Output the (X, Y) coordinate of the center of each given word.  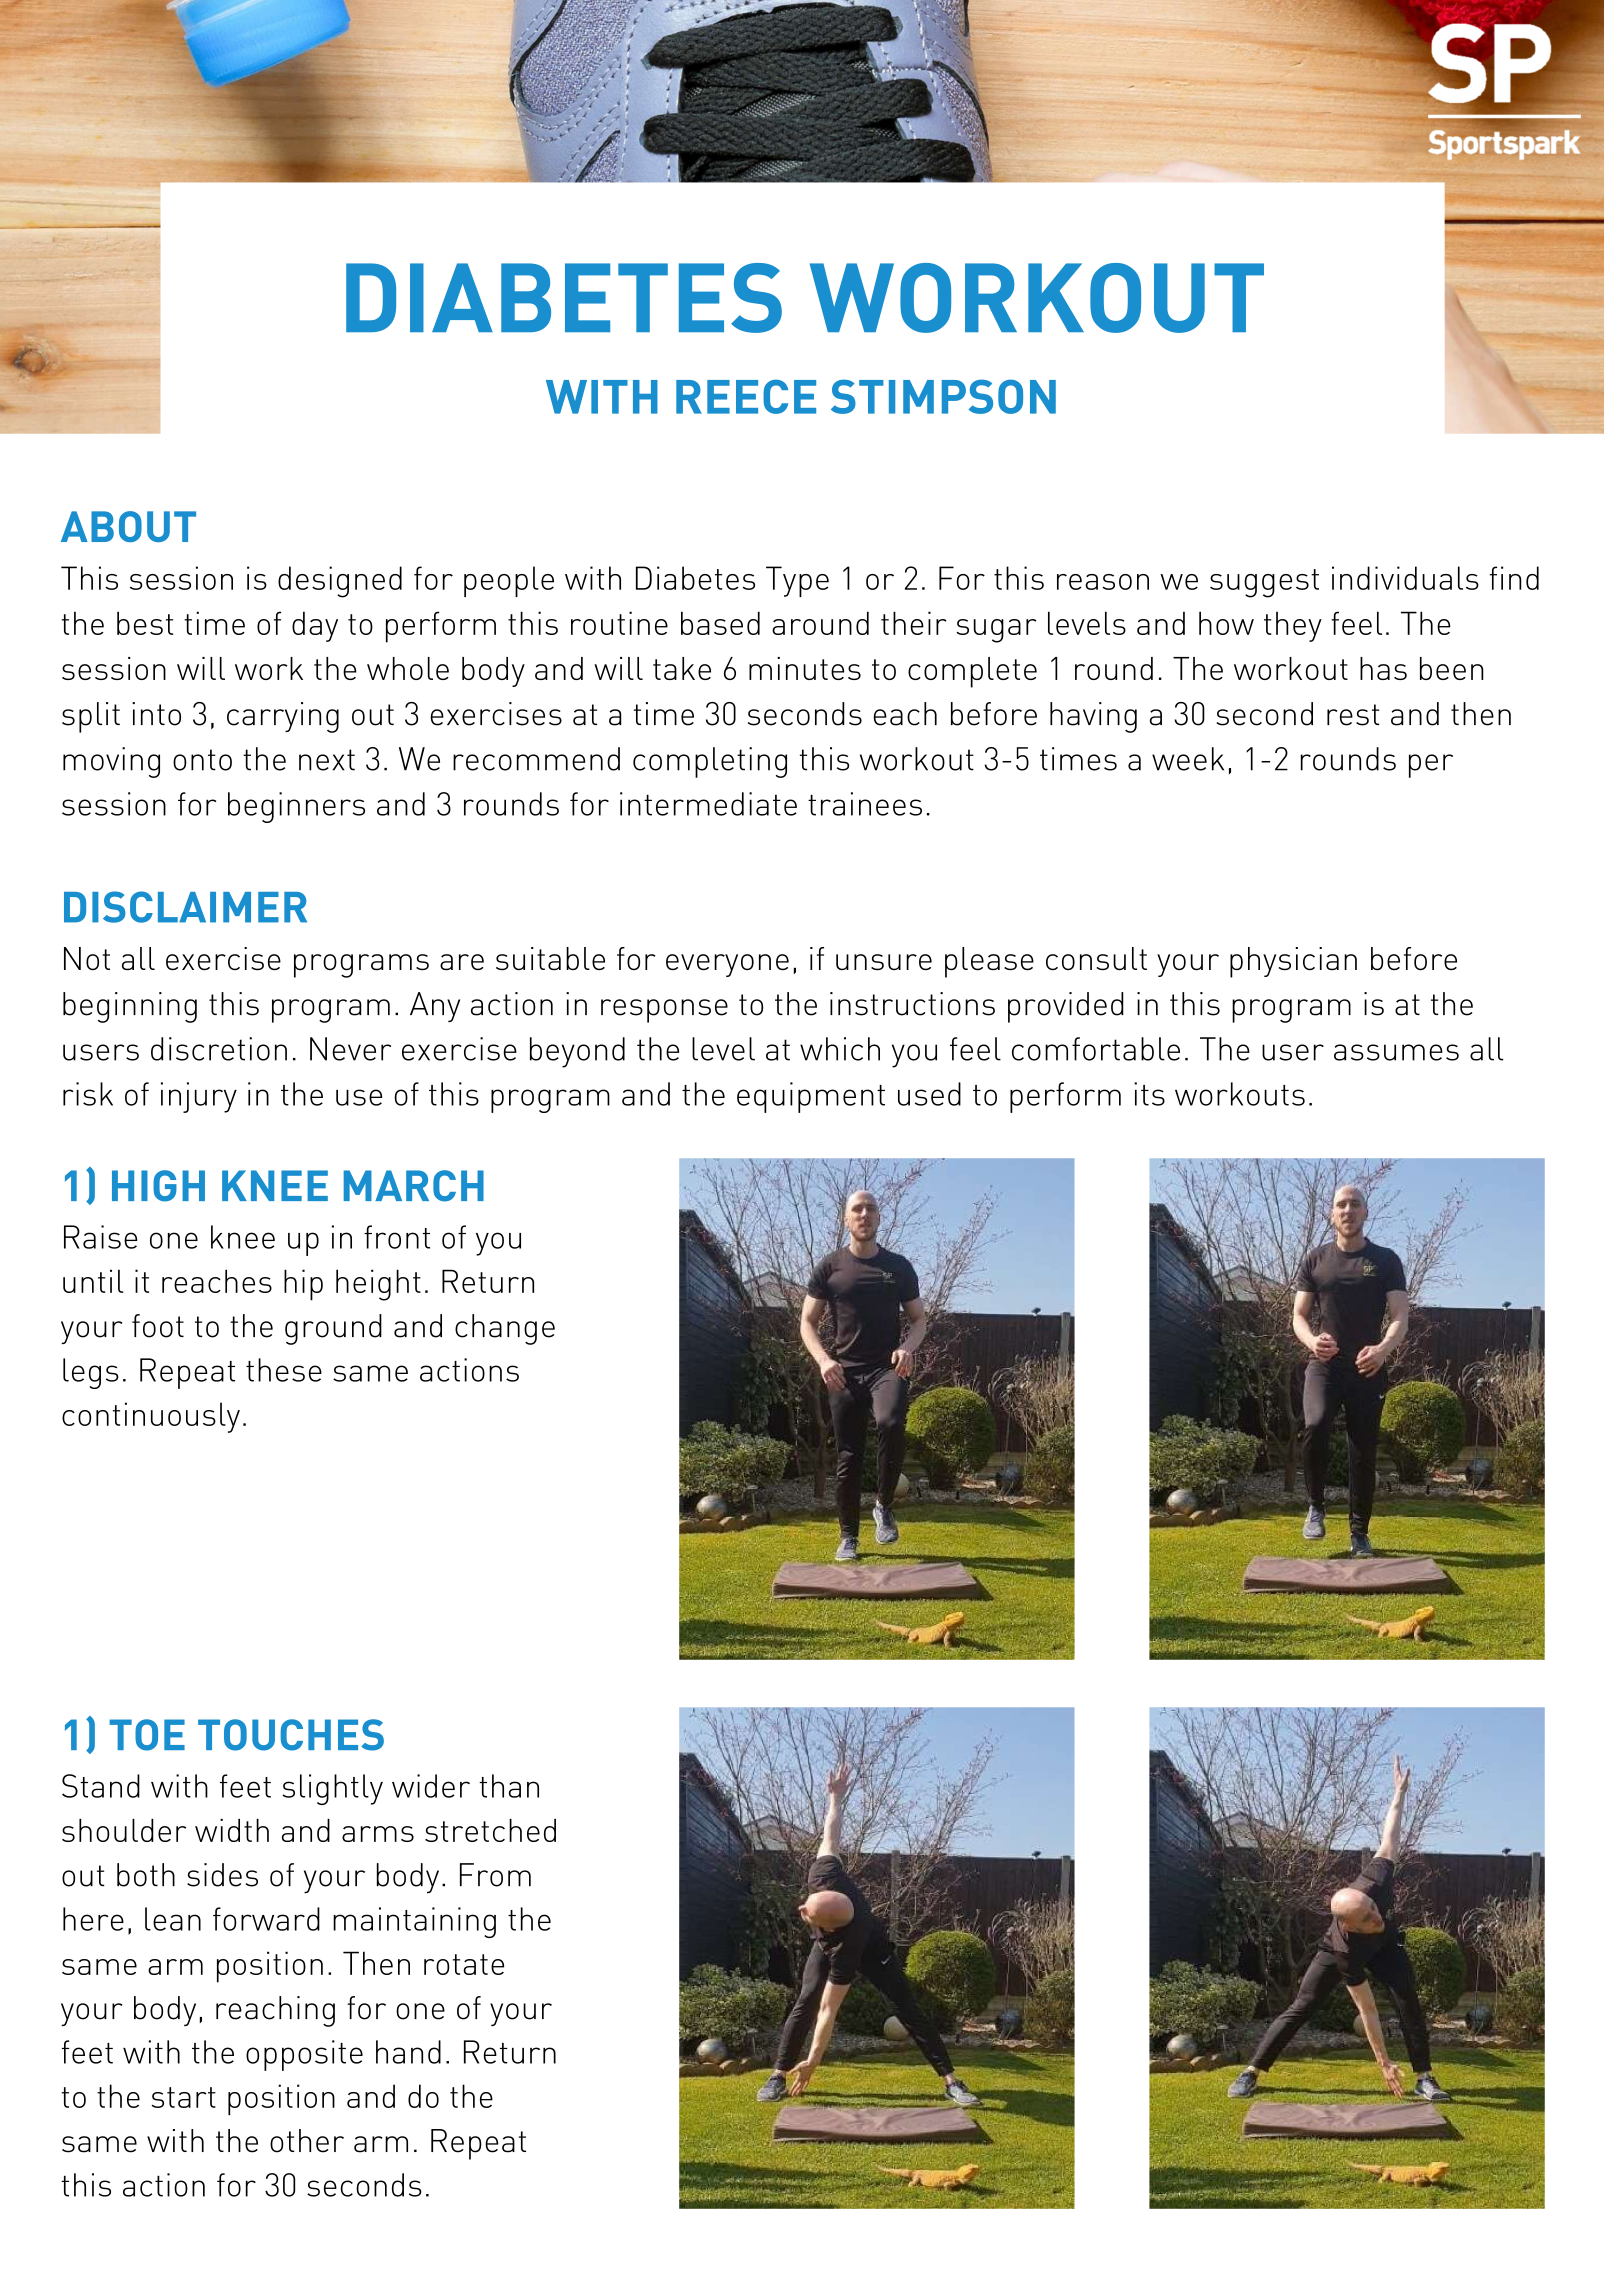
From (495, 1875)
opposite (304, 2055)
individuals (1405, 578)
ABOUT (128, 526)
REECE (746, 396)
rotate (464, 1964)
